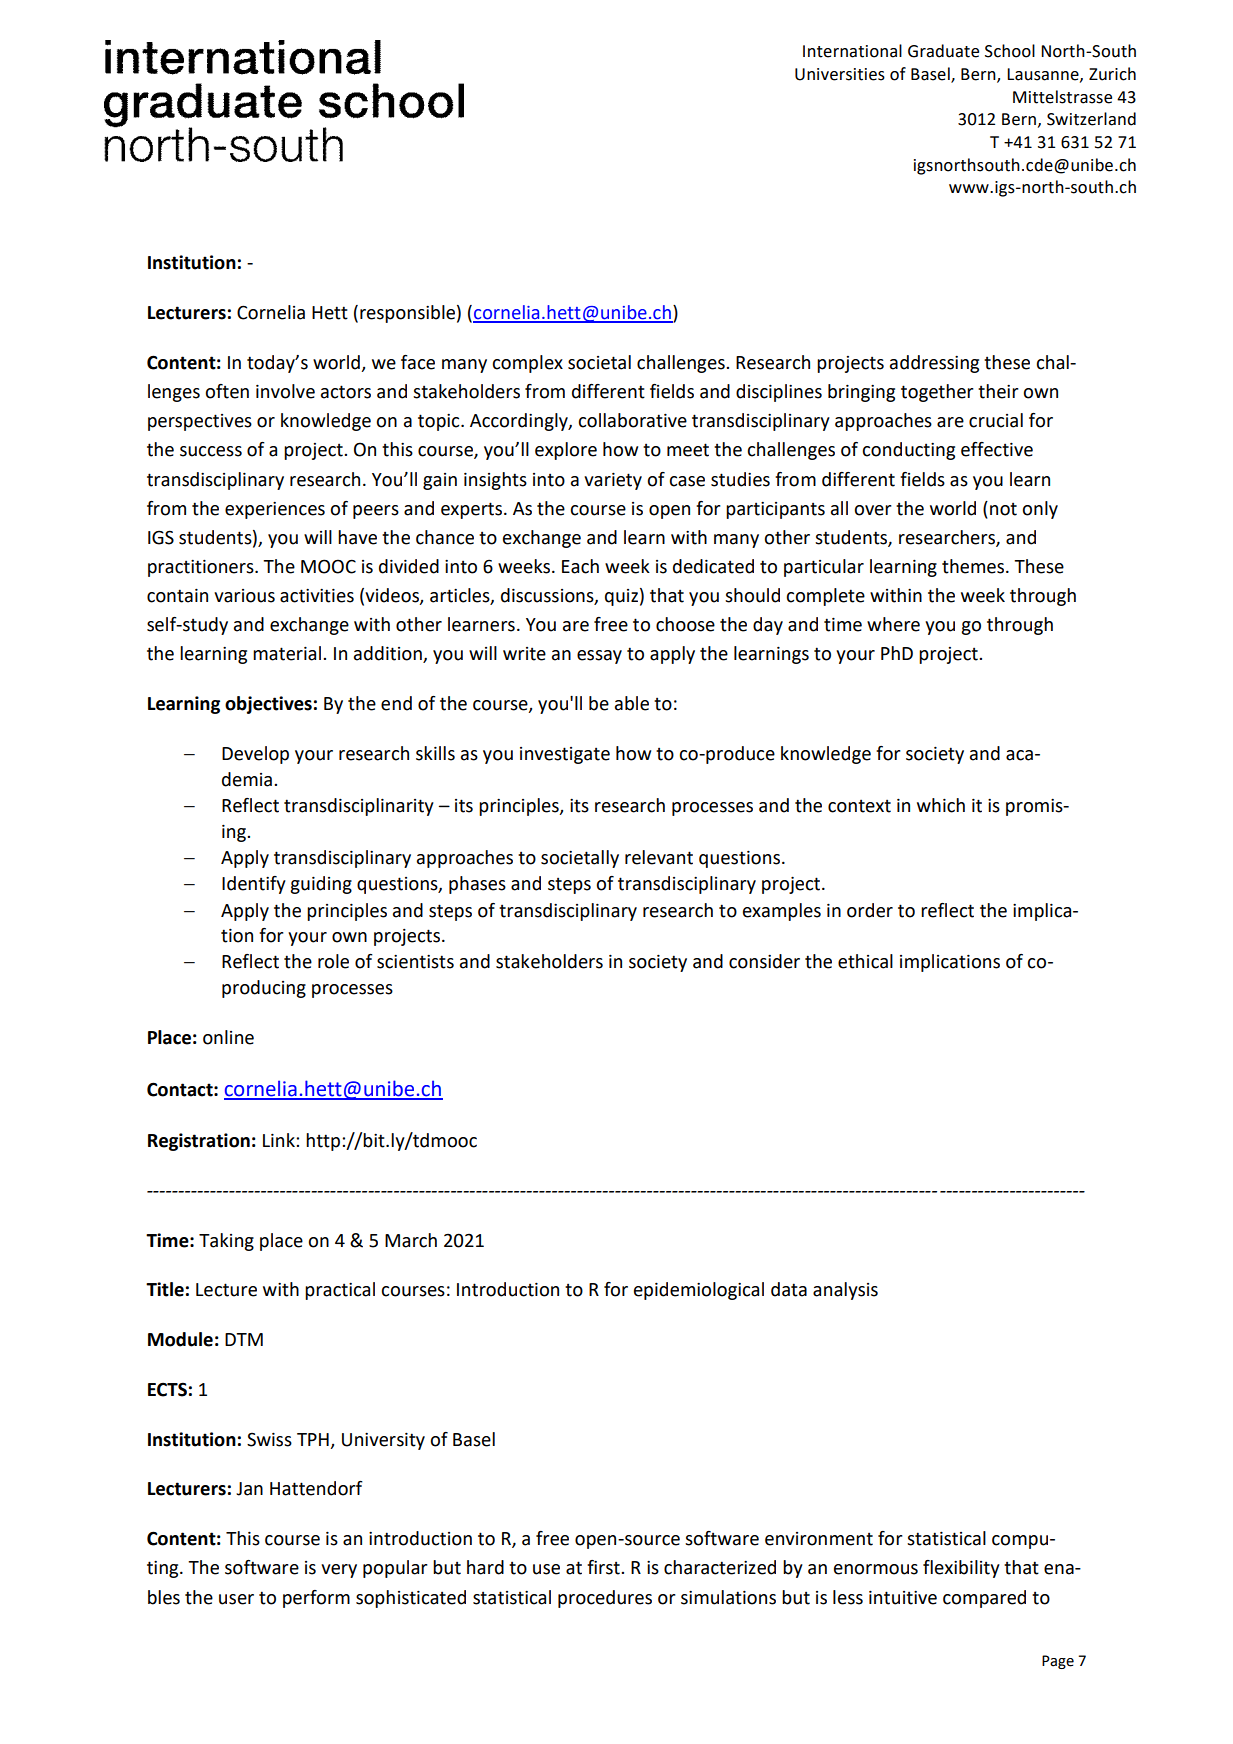  What do you see at coordinates (316, 1599) in the screenshot?
I see `perform` at bounding box center [316, 1599].
